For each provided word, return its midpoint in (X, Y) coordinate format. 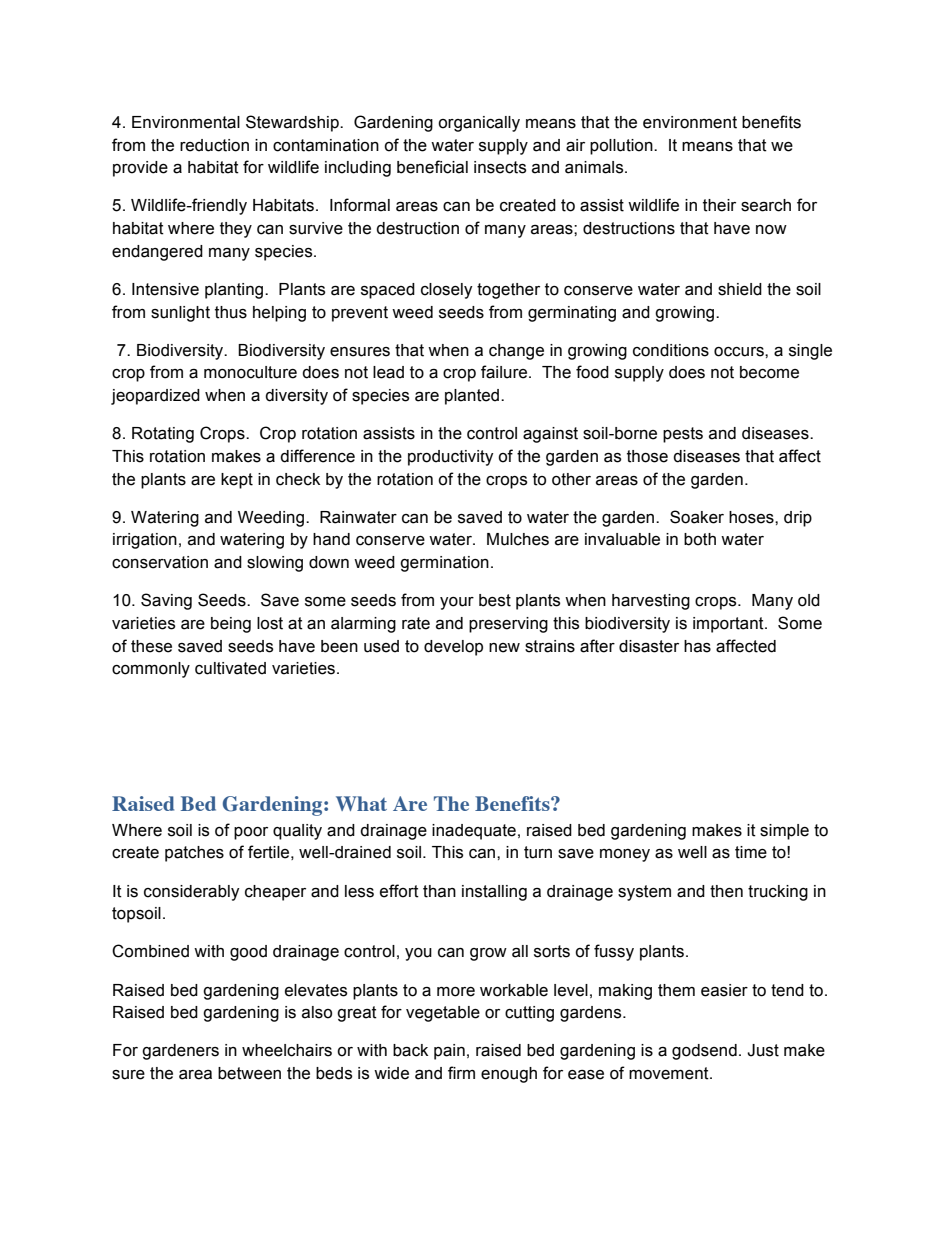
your (457, 603)
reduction (214, 145)
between (249, 1073)
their (719, 205)
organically (479, 124)
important (729, 625)
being (231, 625)
